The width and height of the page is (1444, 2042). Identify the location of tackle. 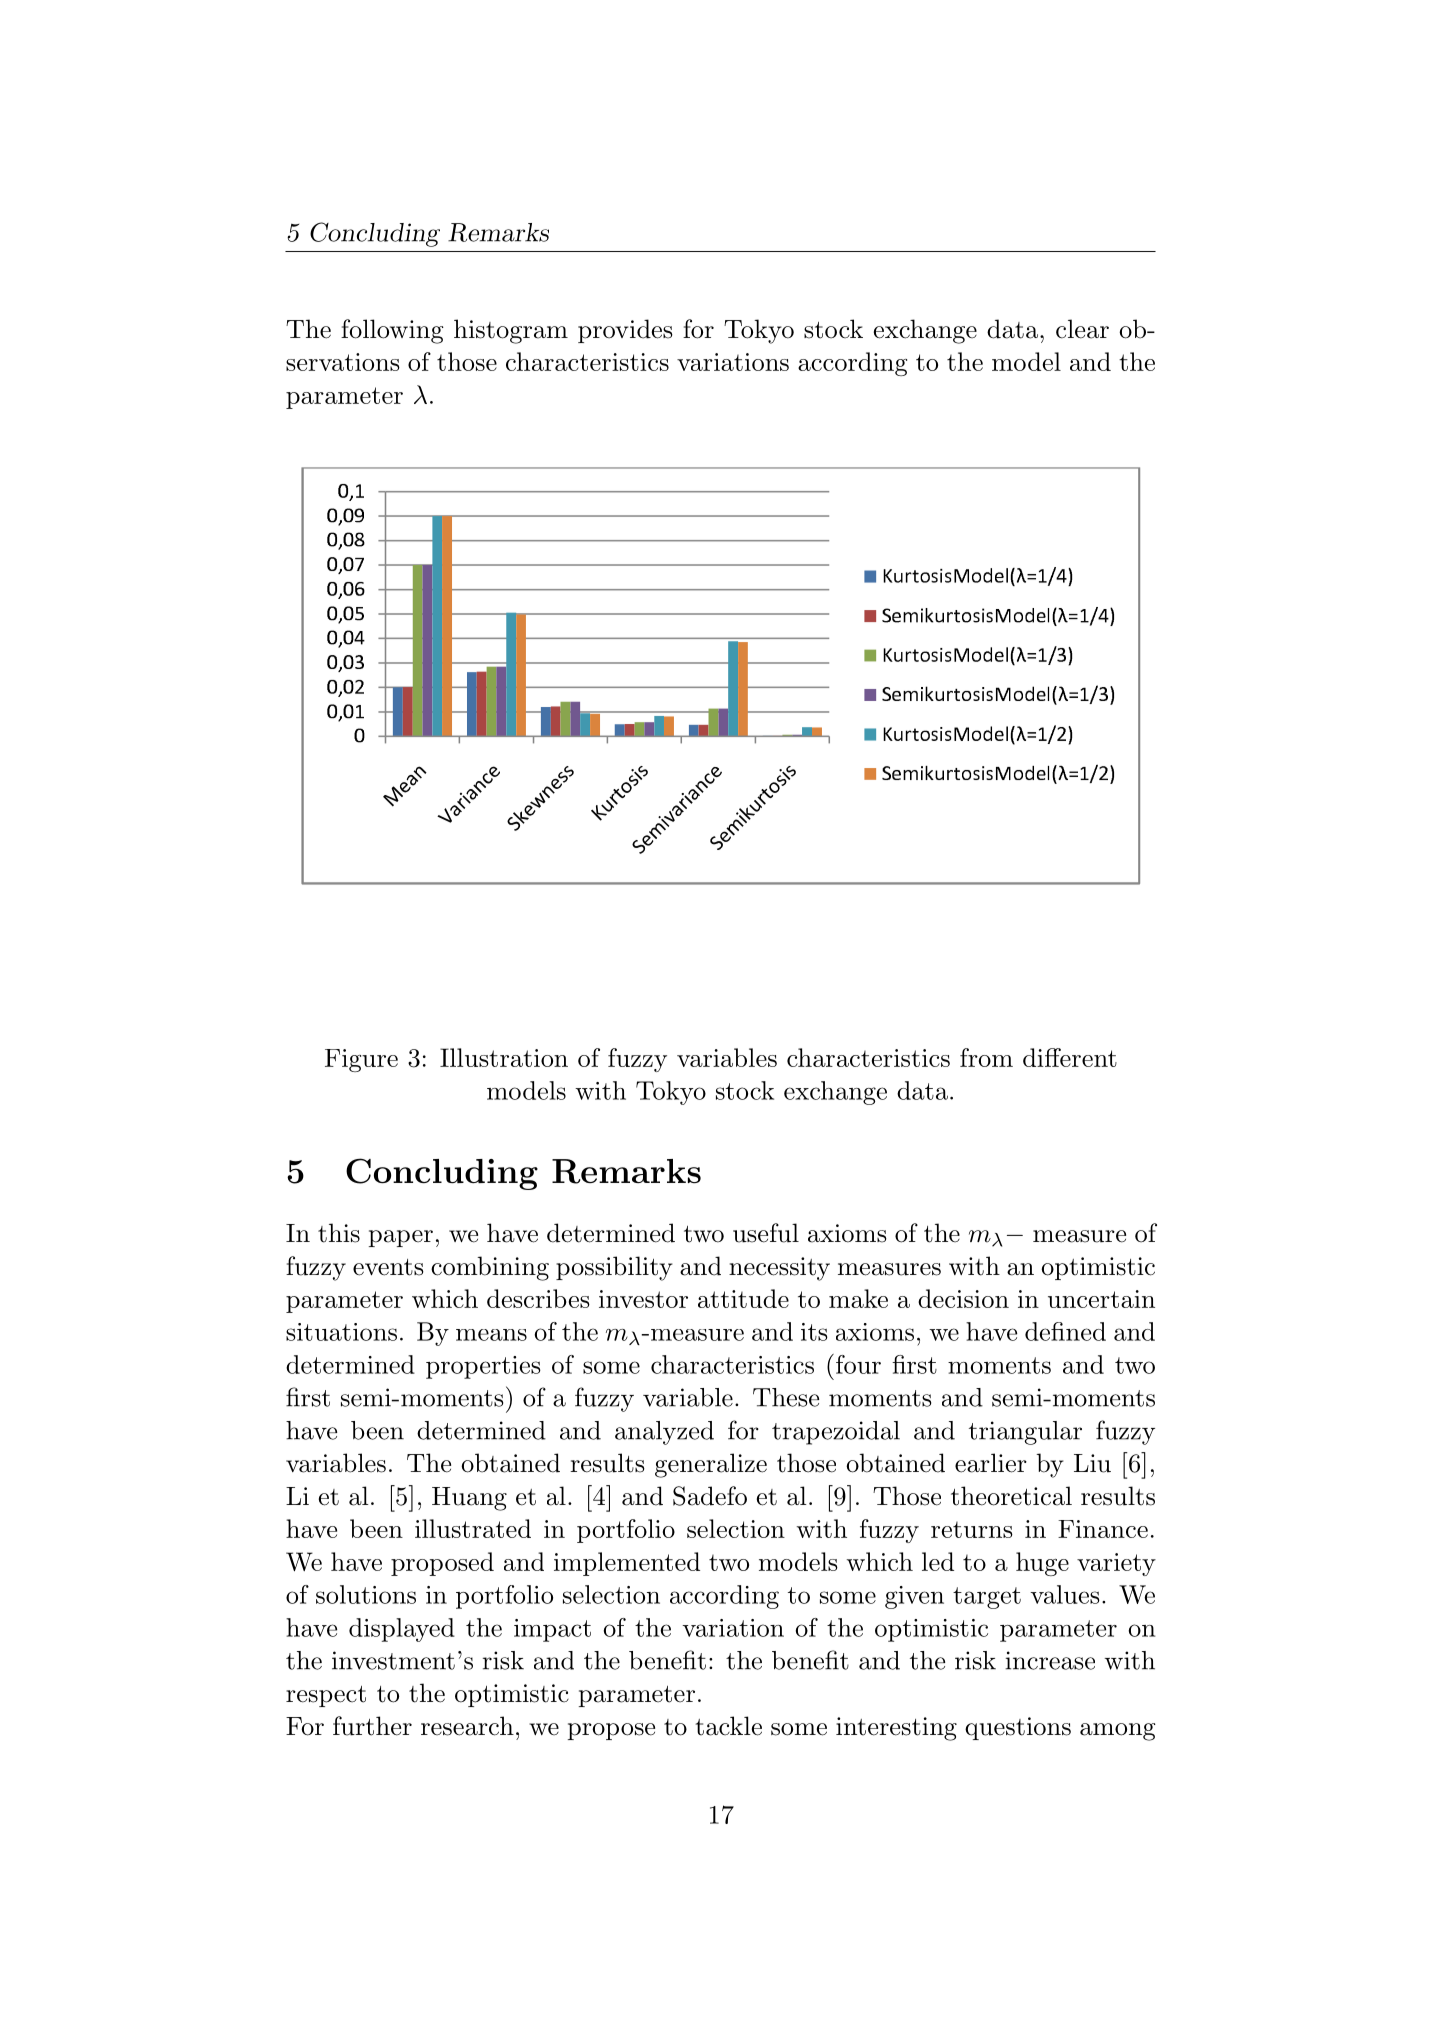
(728, 1726).
